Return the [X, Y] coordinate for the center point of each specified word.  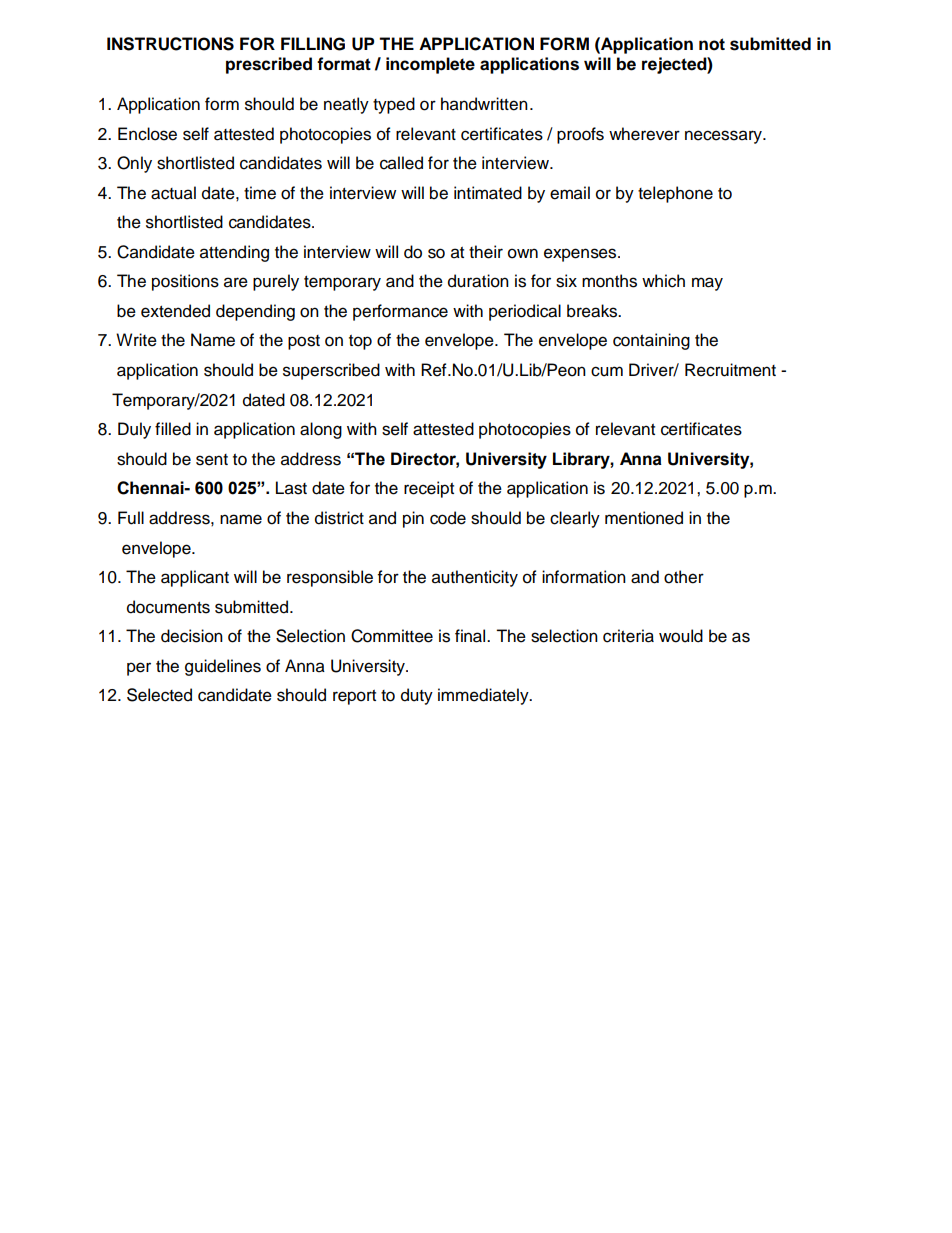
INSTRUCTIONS [170, 44]
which [663, 281]
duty [417, 696]
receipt [429, 489]
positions [185, 282]
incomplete [430, 65]
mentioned [644, 518]
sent [212, 460]
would [681, 636]
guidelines [223, 667]
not [712, 44]
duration [478, 281]
